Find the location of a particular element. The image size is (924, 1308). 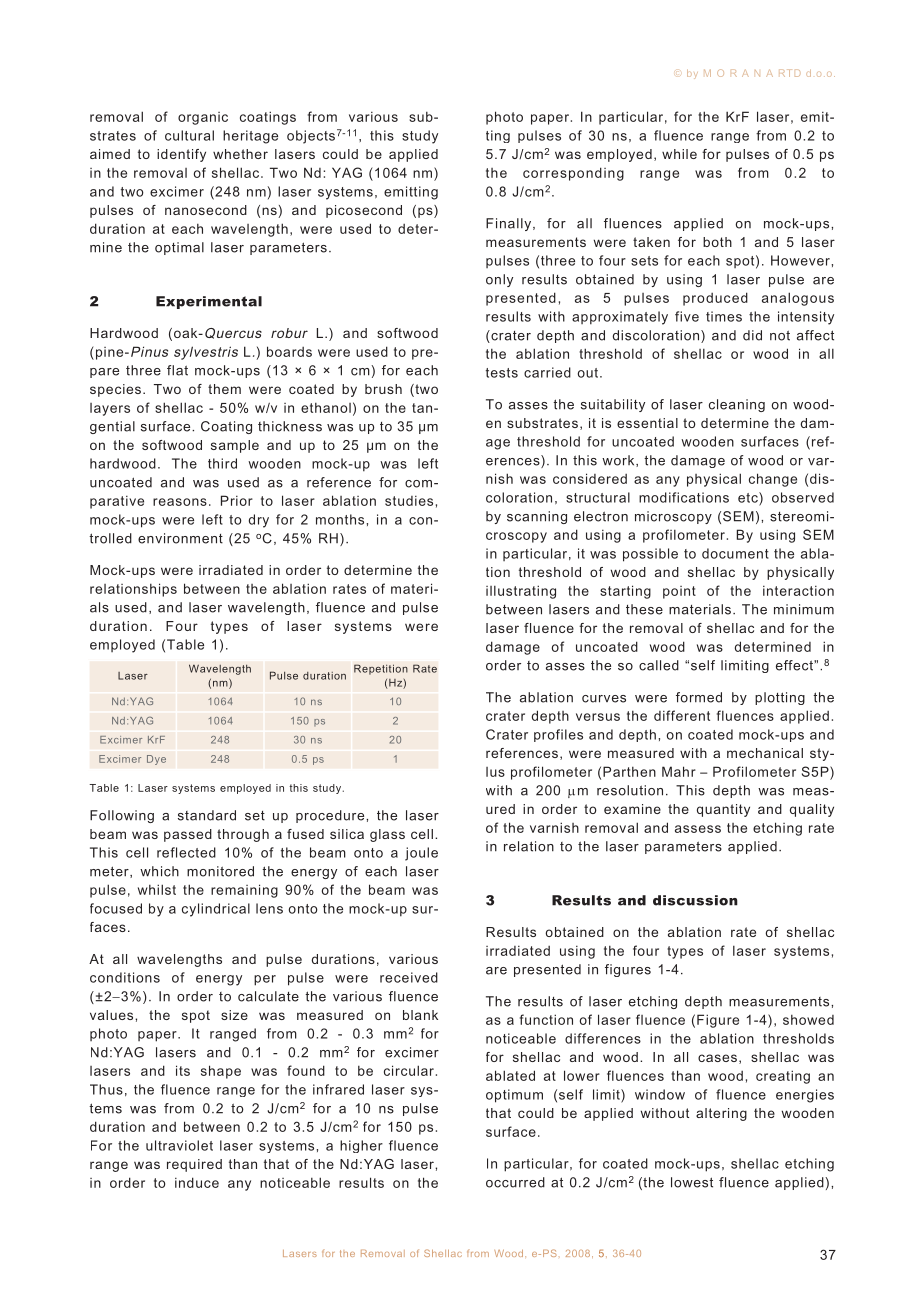

third is located at coordinates (222, 463).
